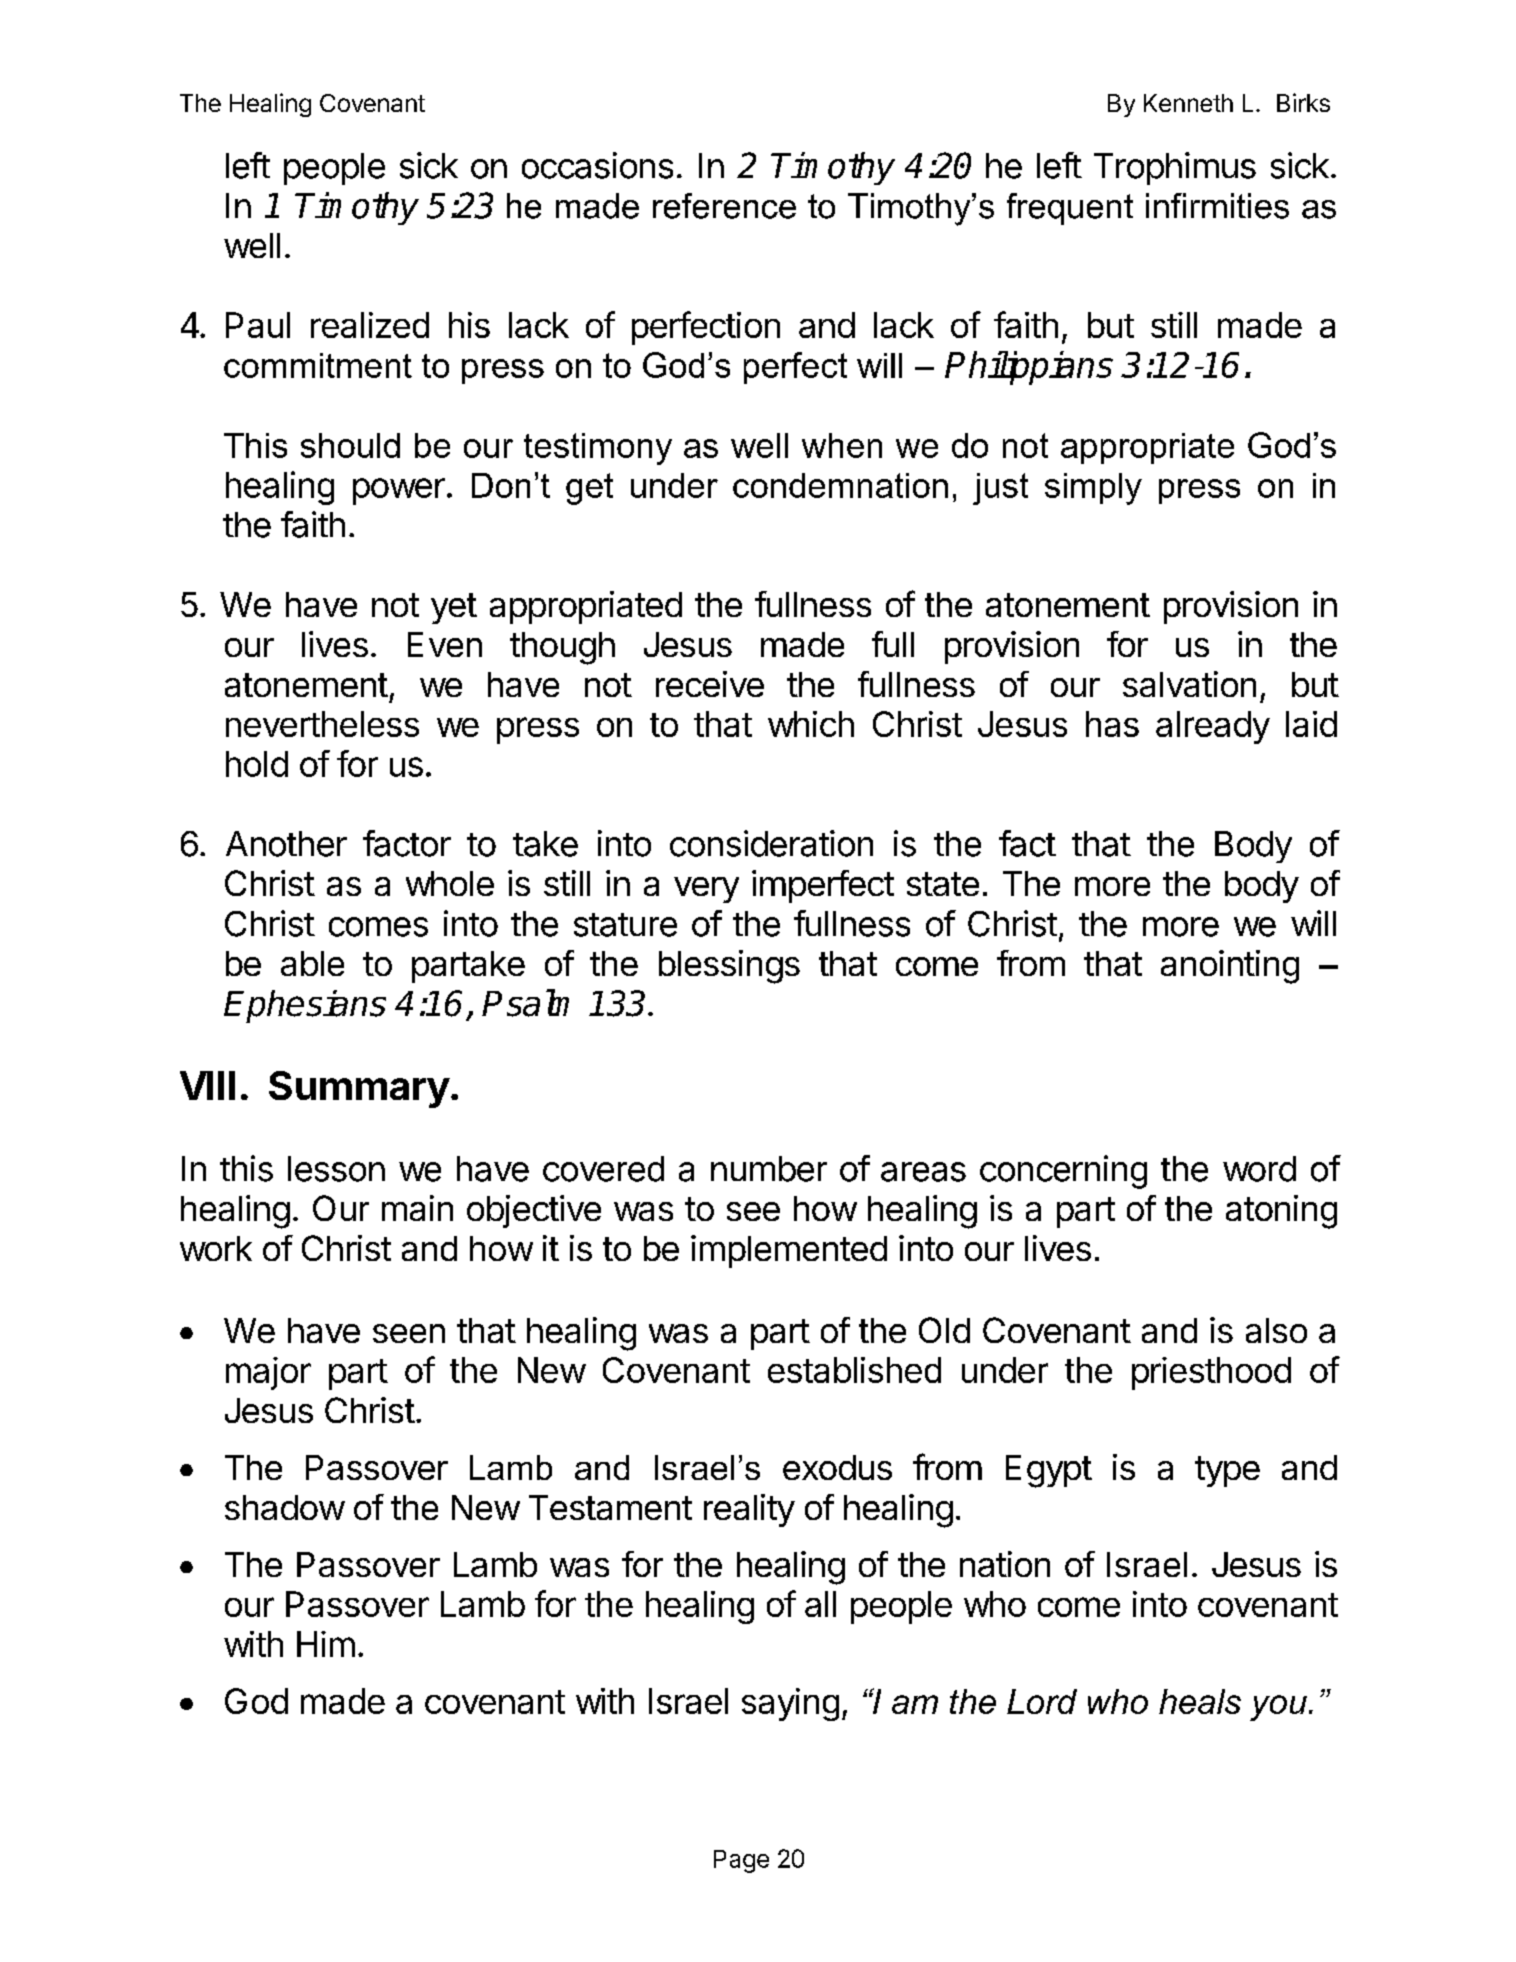  Describe the element at coordinates (370, 325) in the image. I see `realized` at that location.
